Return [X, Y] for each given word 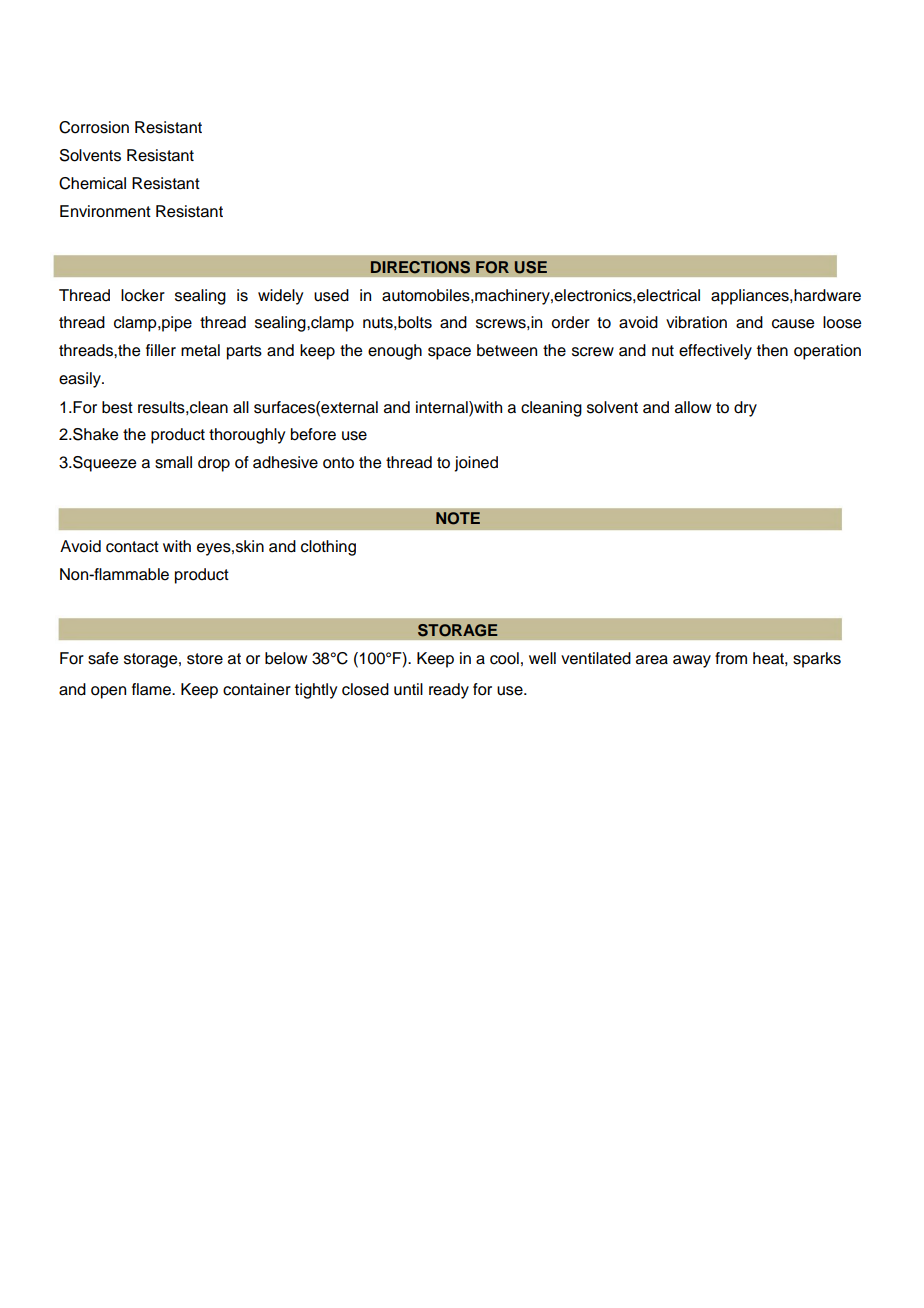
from [731, 658]
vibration [696, 322]
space [449, 353]
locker [143, 295]
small [173, 462]
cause [793, 324]
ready [449, 691]
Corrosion [94, 127]
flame [152, 689]
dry [745, 409]
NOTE [458, 518]
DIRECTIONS [420, 267]
